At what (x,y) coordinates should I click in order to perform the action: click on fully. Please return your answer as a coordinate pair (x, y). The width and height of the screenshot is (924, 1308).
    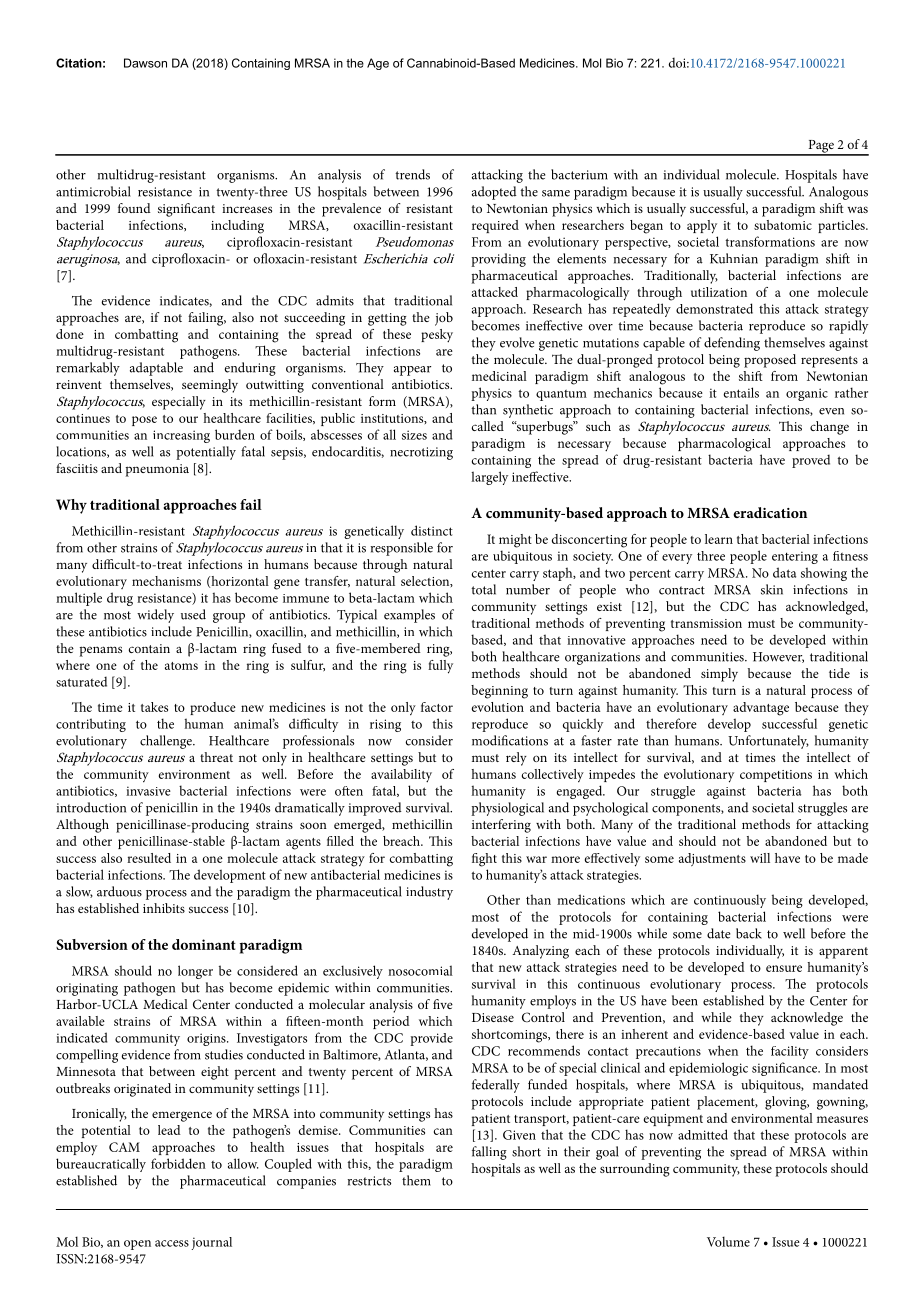
    Looking at the image, I should click on (440, 667).
